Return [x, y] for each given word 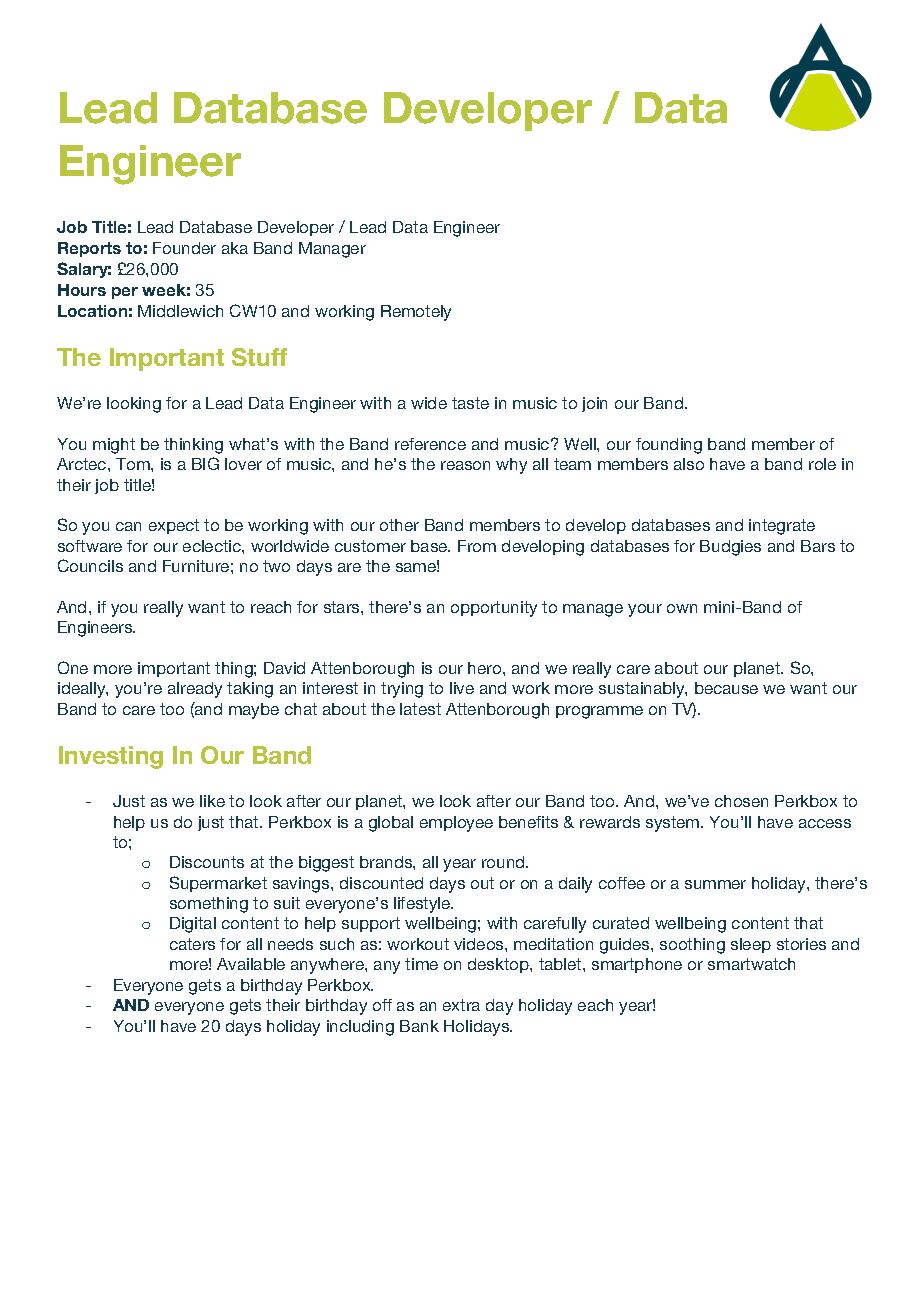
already [195, 690]
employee [456, 824]
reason [465, 465]
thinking [193, 446]
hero [486, 668]
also [689, 464]
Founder [184, 248]
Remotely [416, 313]
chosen [741, 801]
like [212, 801]
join [594, 404]
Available [251, 964]
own [682, 608]
